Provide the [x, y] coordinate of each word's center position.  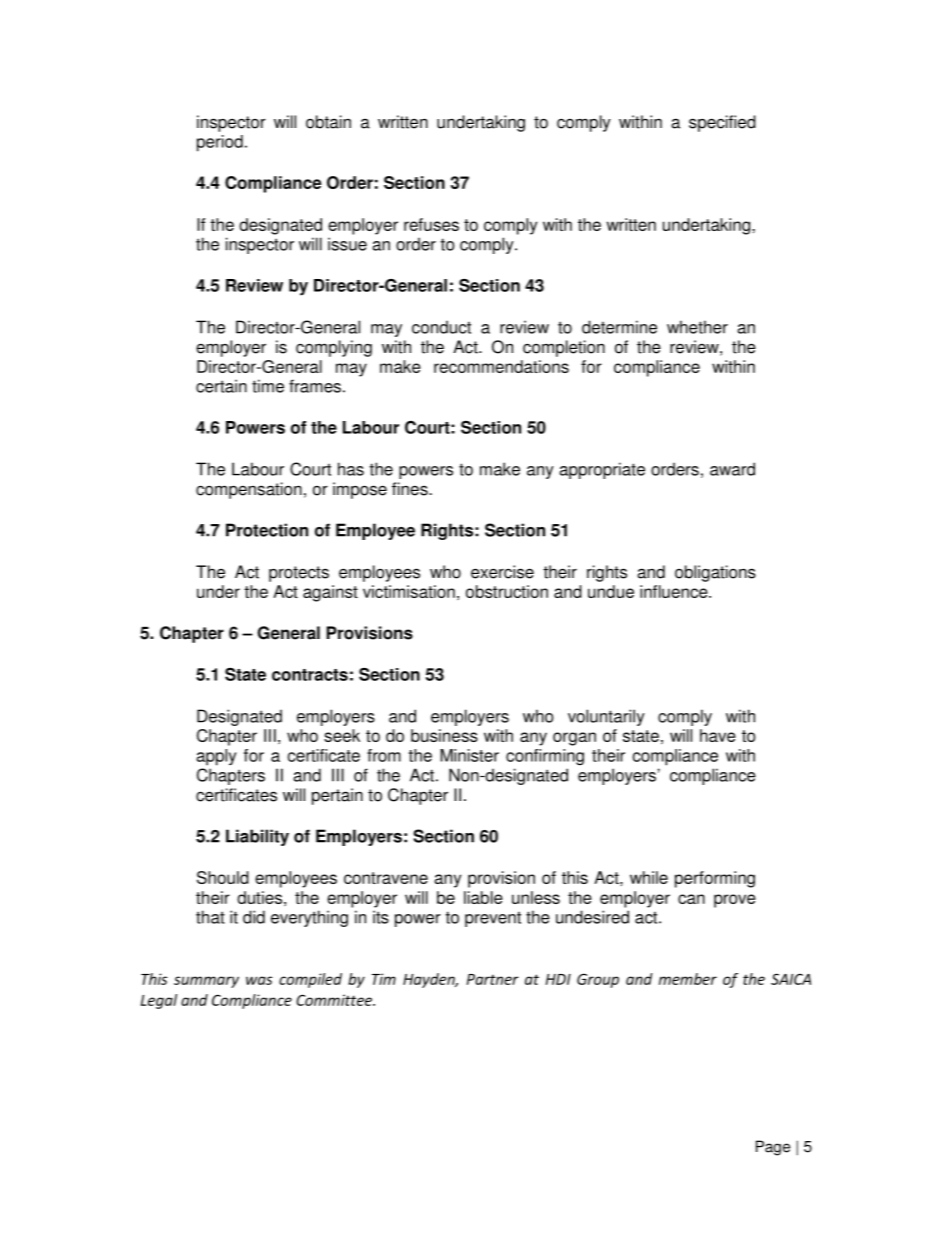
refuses [431, 224]
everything [309, 918]
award [732, 469]
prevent [493, 919]
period [220, 143]
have [718, 735]
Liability [257, 837]
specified [722, 123]
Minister [469, 755]
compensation [249, 490]
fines [411, 489]
